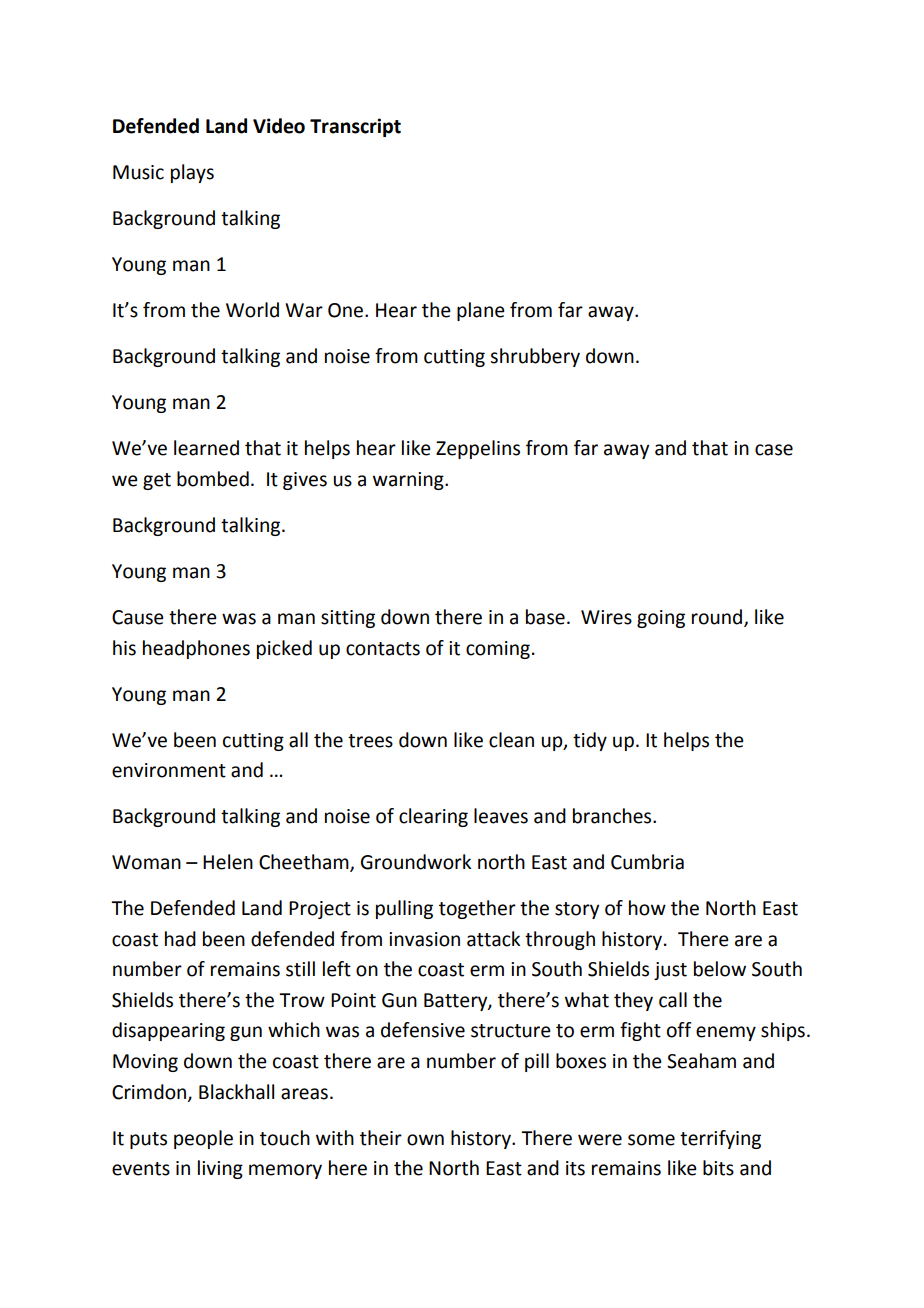 The image size is (924, 1308). What do you see at coordinates (203, 1139) in the screenshot?
I see `people` at bounding box center [203, 1139].
